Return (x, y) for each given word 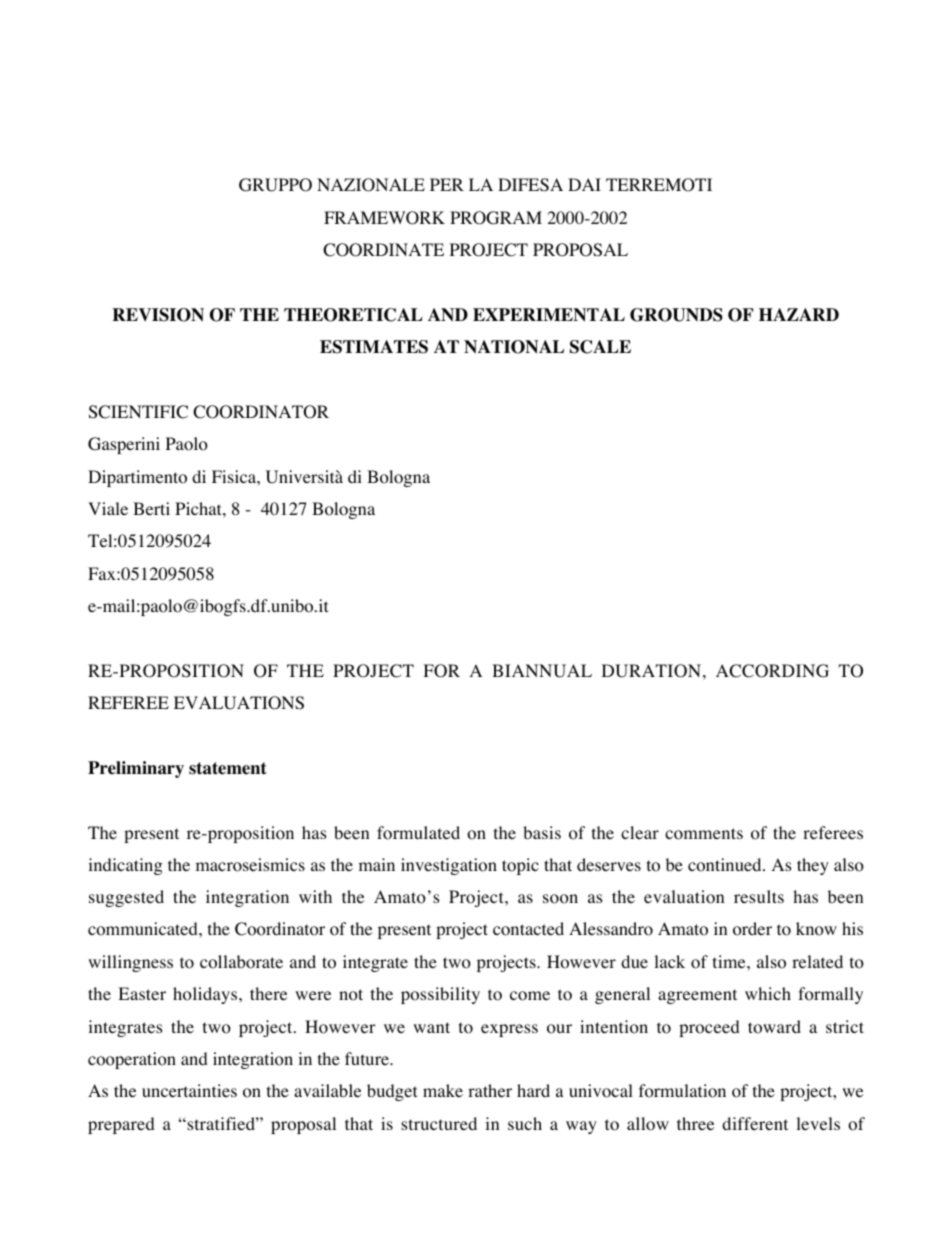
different (755, 1123)
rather (490, 1090)
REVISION (158, 315)
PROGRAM (496, 218)
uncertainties (189, 1090)
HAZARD (799, 314)
